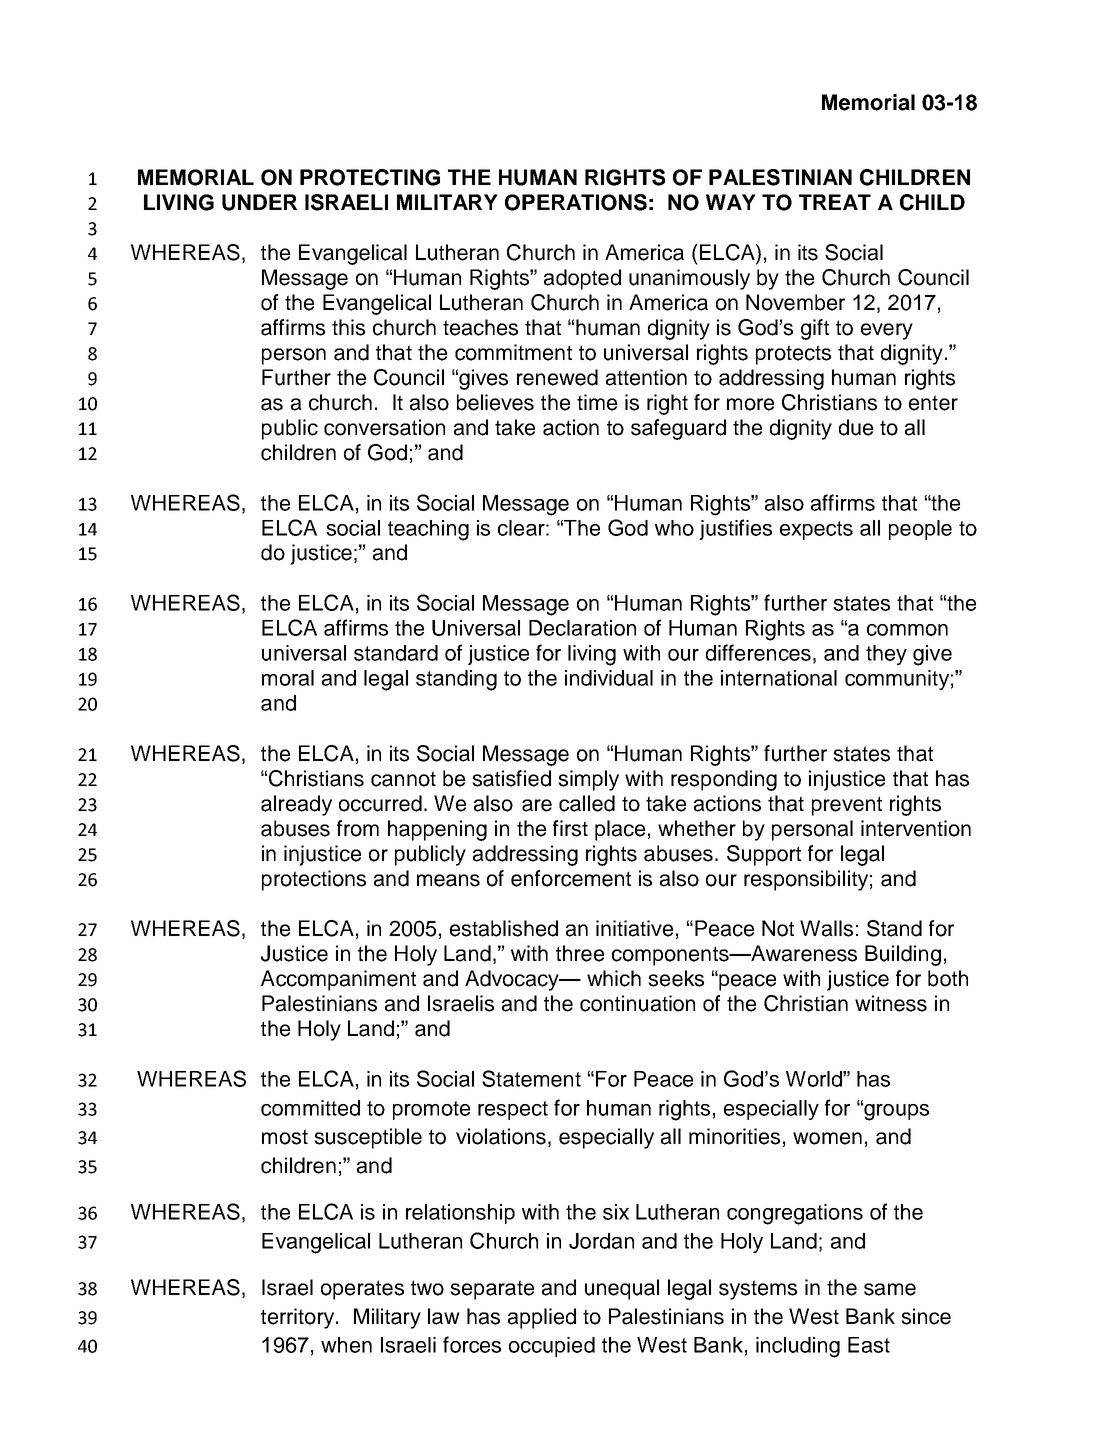 This screenshot has height=1434, width=1108. I want to click on who, so click(674, 528).
